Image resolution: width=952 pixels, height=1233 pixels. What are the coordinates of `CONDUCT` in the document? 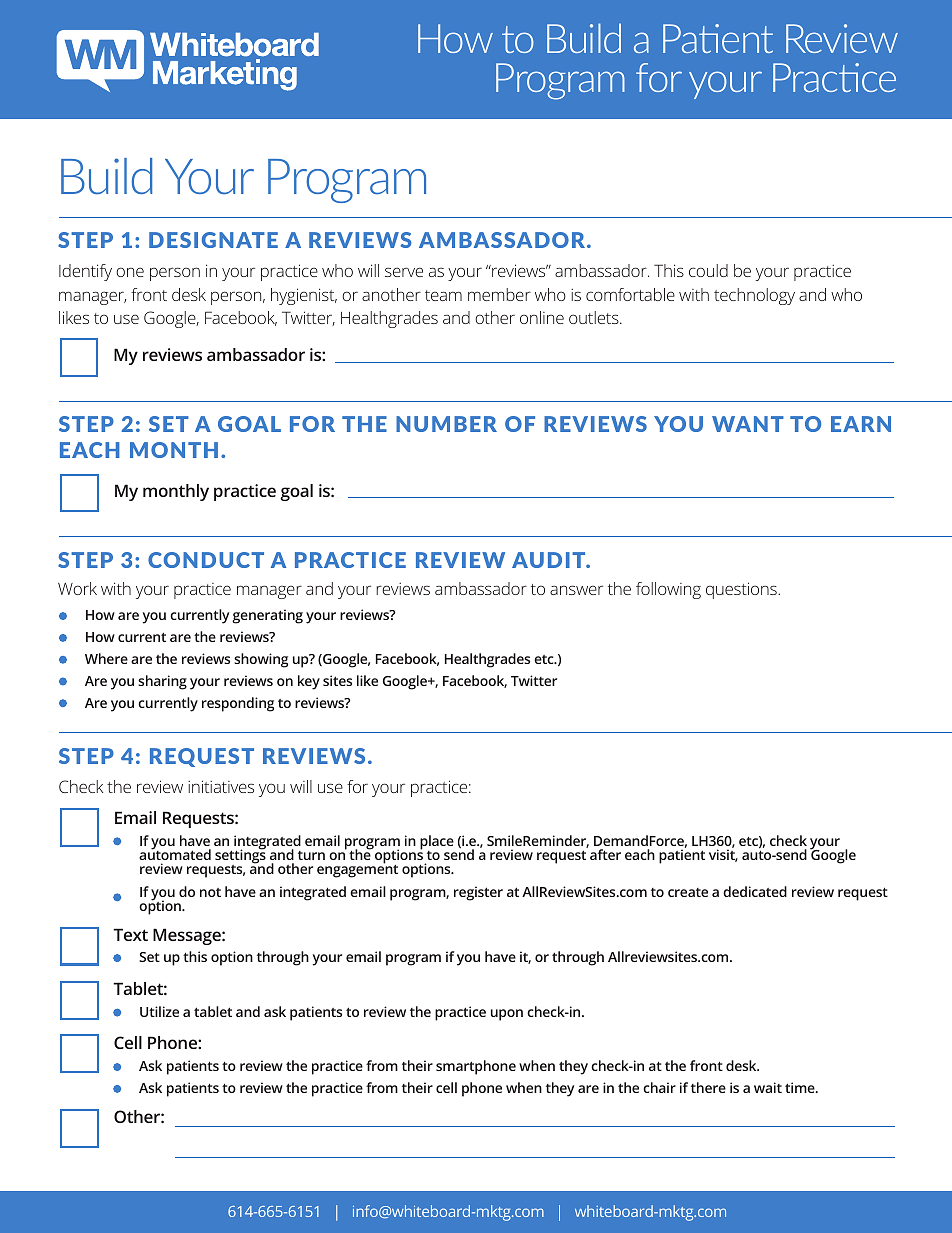 It's located at (206, 560).
